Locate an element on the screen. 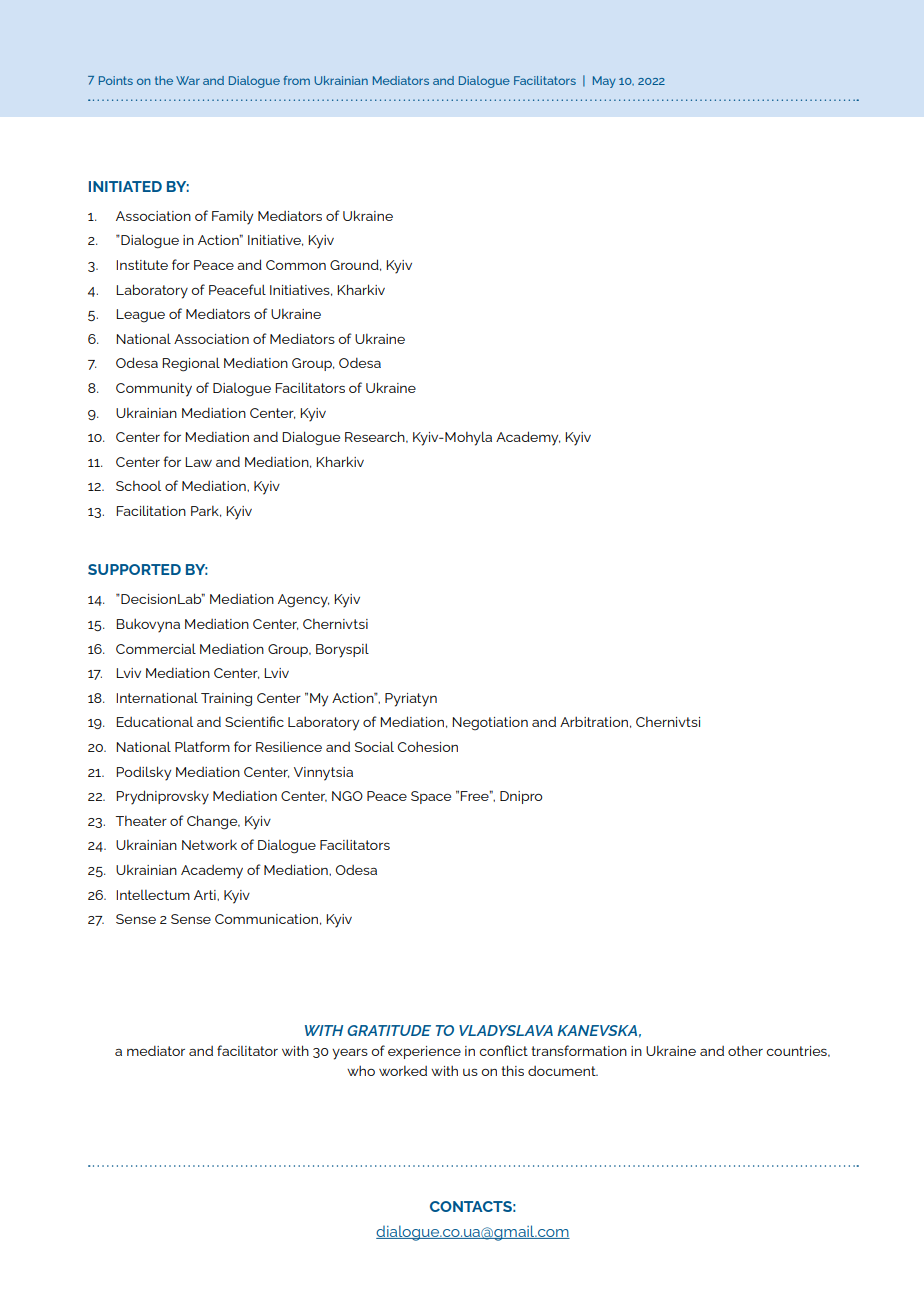 The height and width of the screenshot is (1308, 924). other is located at coordinates (745, 1051).
